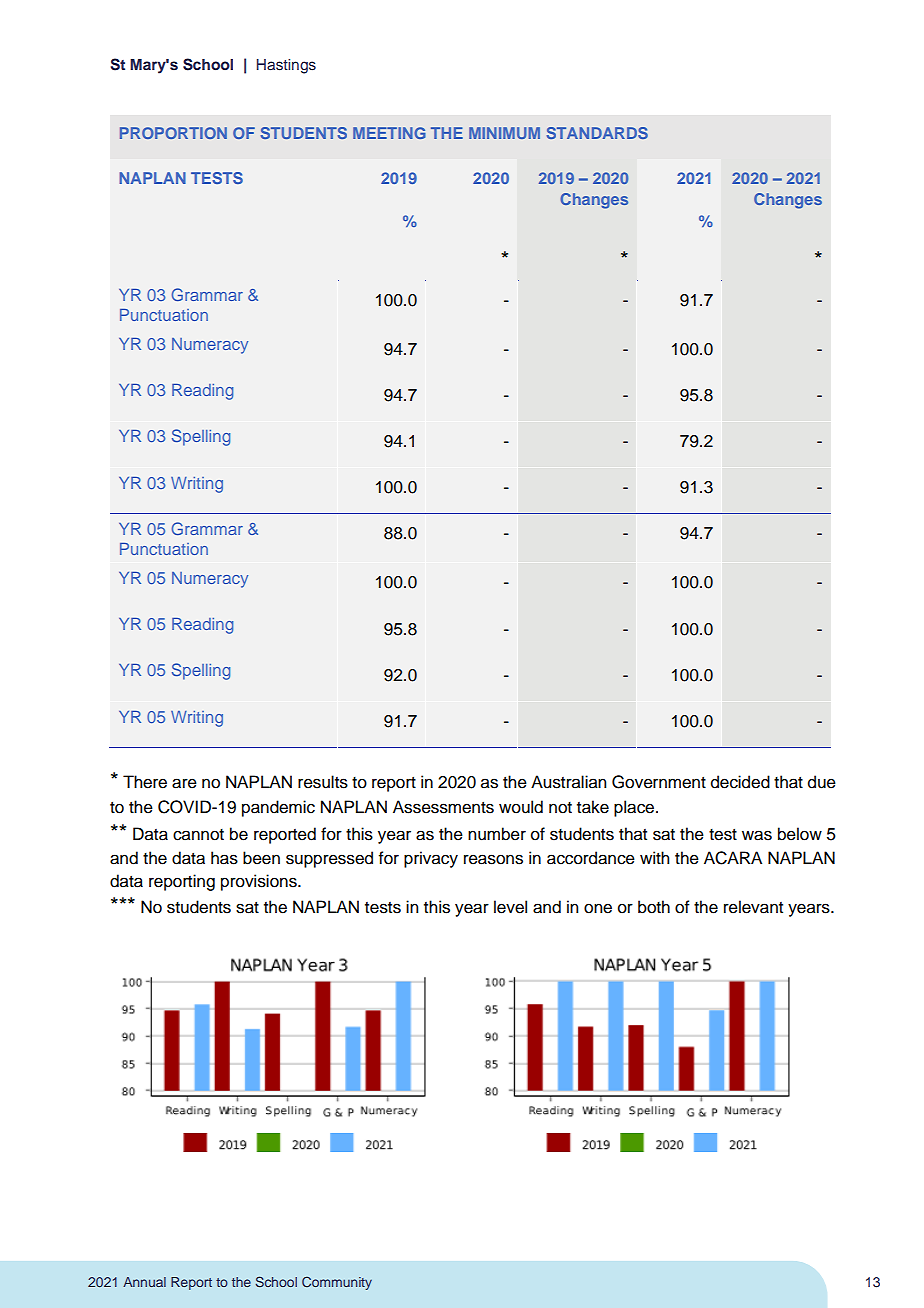  Describe the element at coordinates (597, 133) in the image. I see `STANDARDS` at that location.
